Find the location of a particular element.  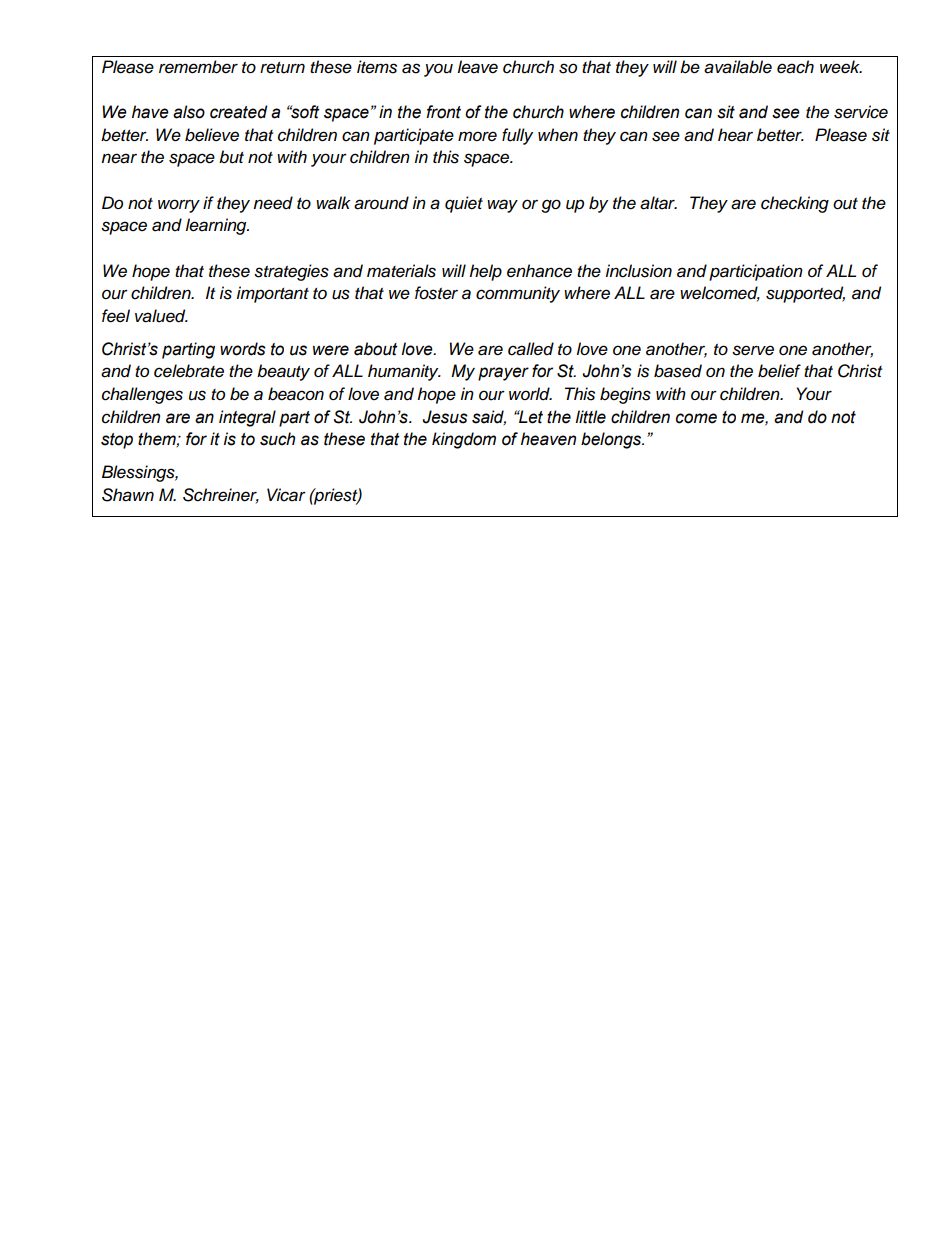

help is located at coordinates (485, 272).
